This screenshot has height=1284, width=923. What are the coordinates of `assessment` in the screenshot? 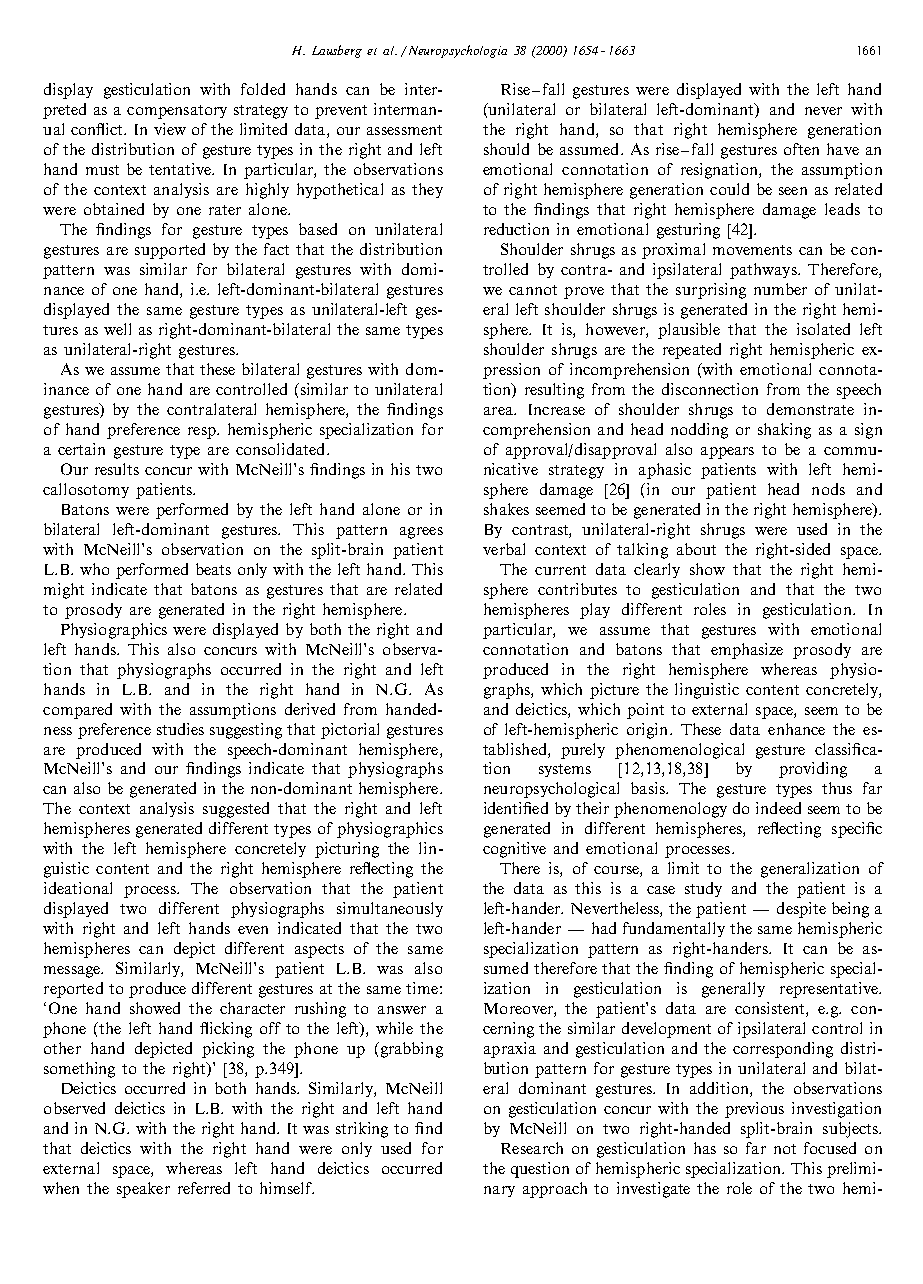 It's located at (404, 130).
